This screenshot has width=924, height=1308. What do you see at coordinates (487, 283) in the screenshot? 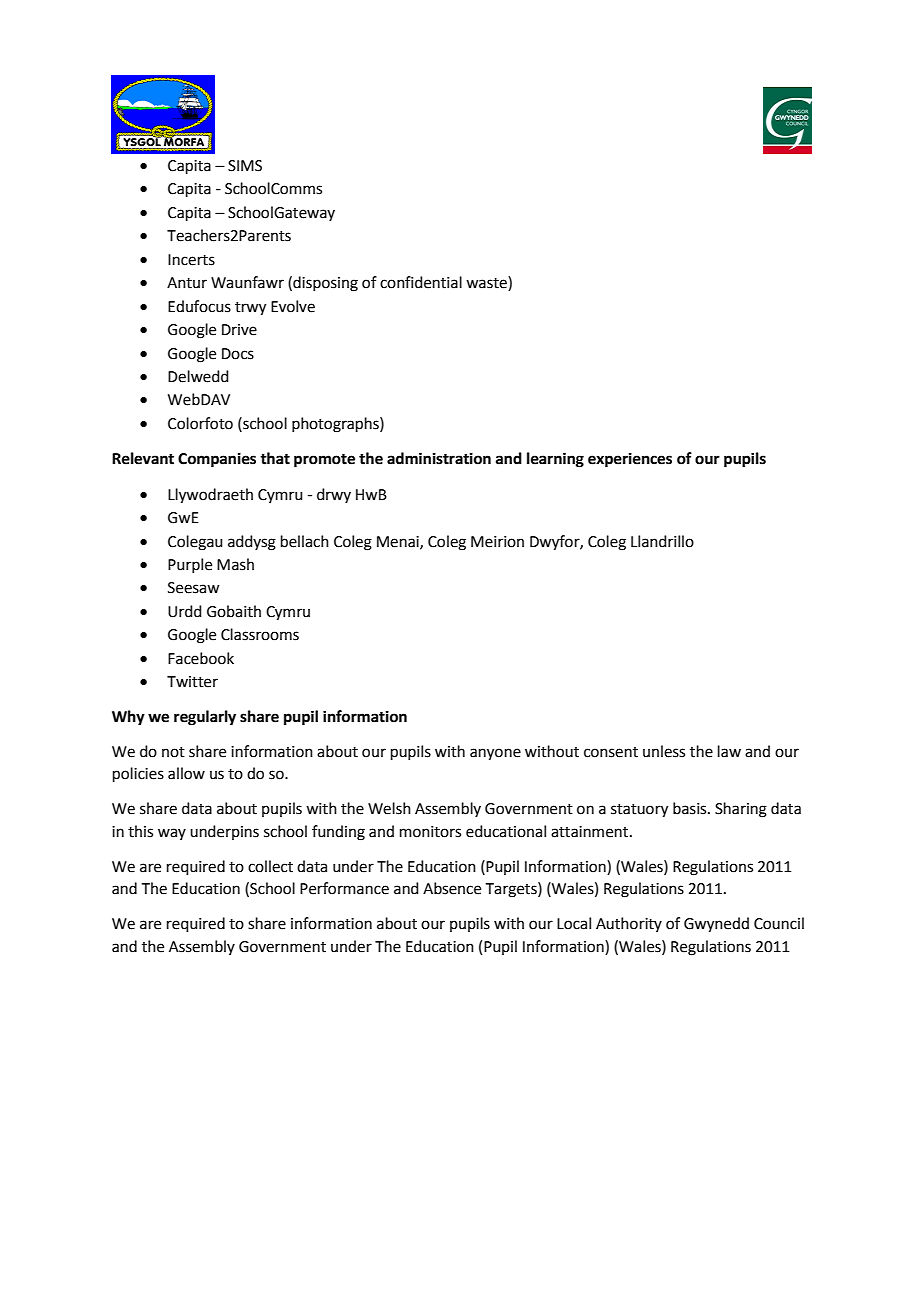
I see `waste` at bounding box center [487, 283].
